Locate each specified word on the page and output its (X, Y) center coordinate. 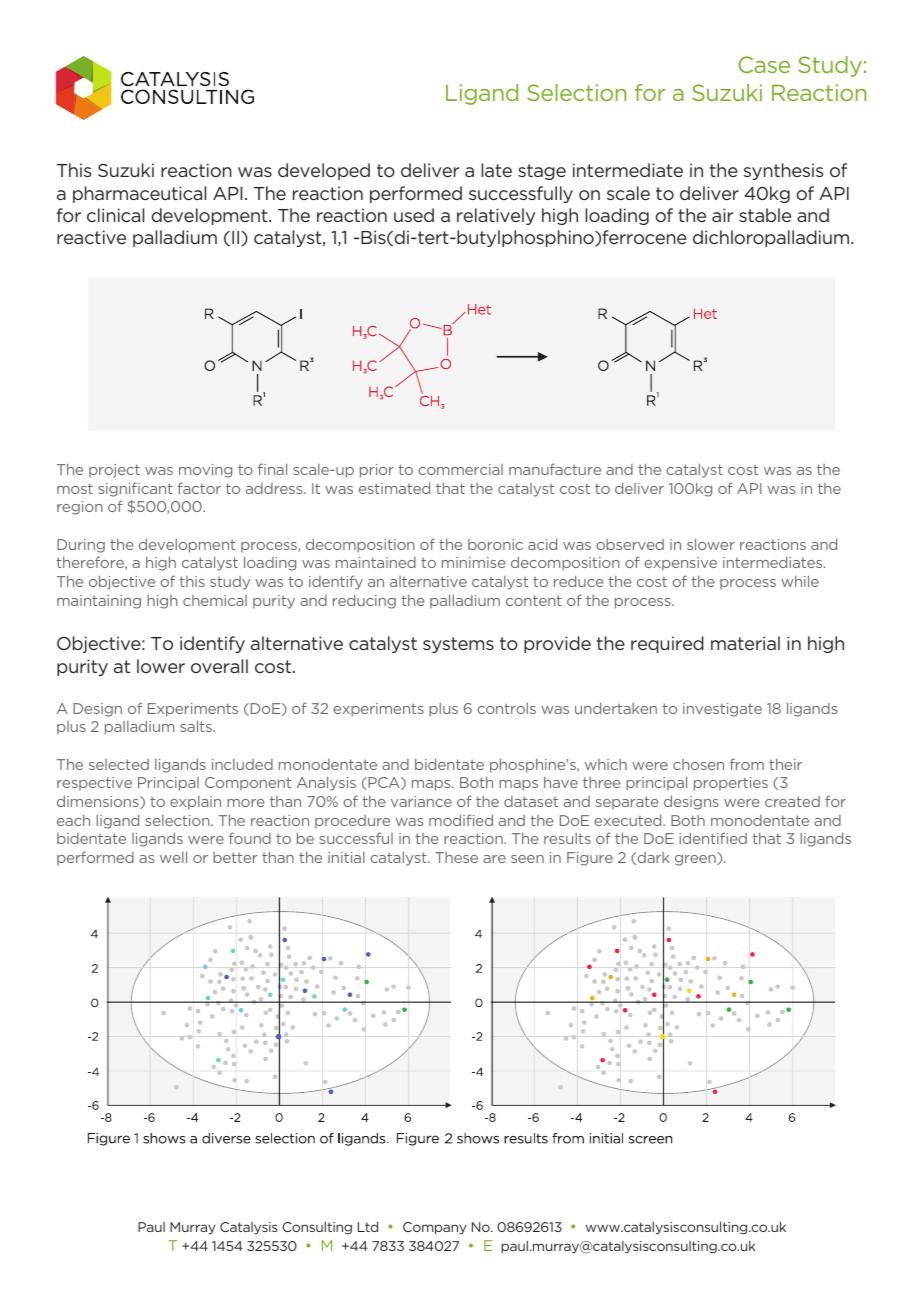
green (696, 860)
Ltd (368, 1227)
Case (764, 64)
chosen (698, 764)
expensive (680, 564)
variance (421, 801)
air (722, 215)
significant (135, 489)
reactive (91, 237)
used (414, 215)
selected (119, 764)
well (173, 857)
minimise (474, 562)
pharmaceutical (139, 194)
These (456, 857)
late (496, 170)
